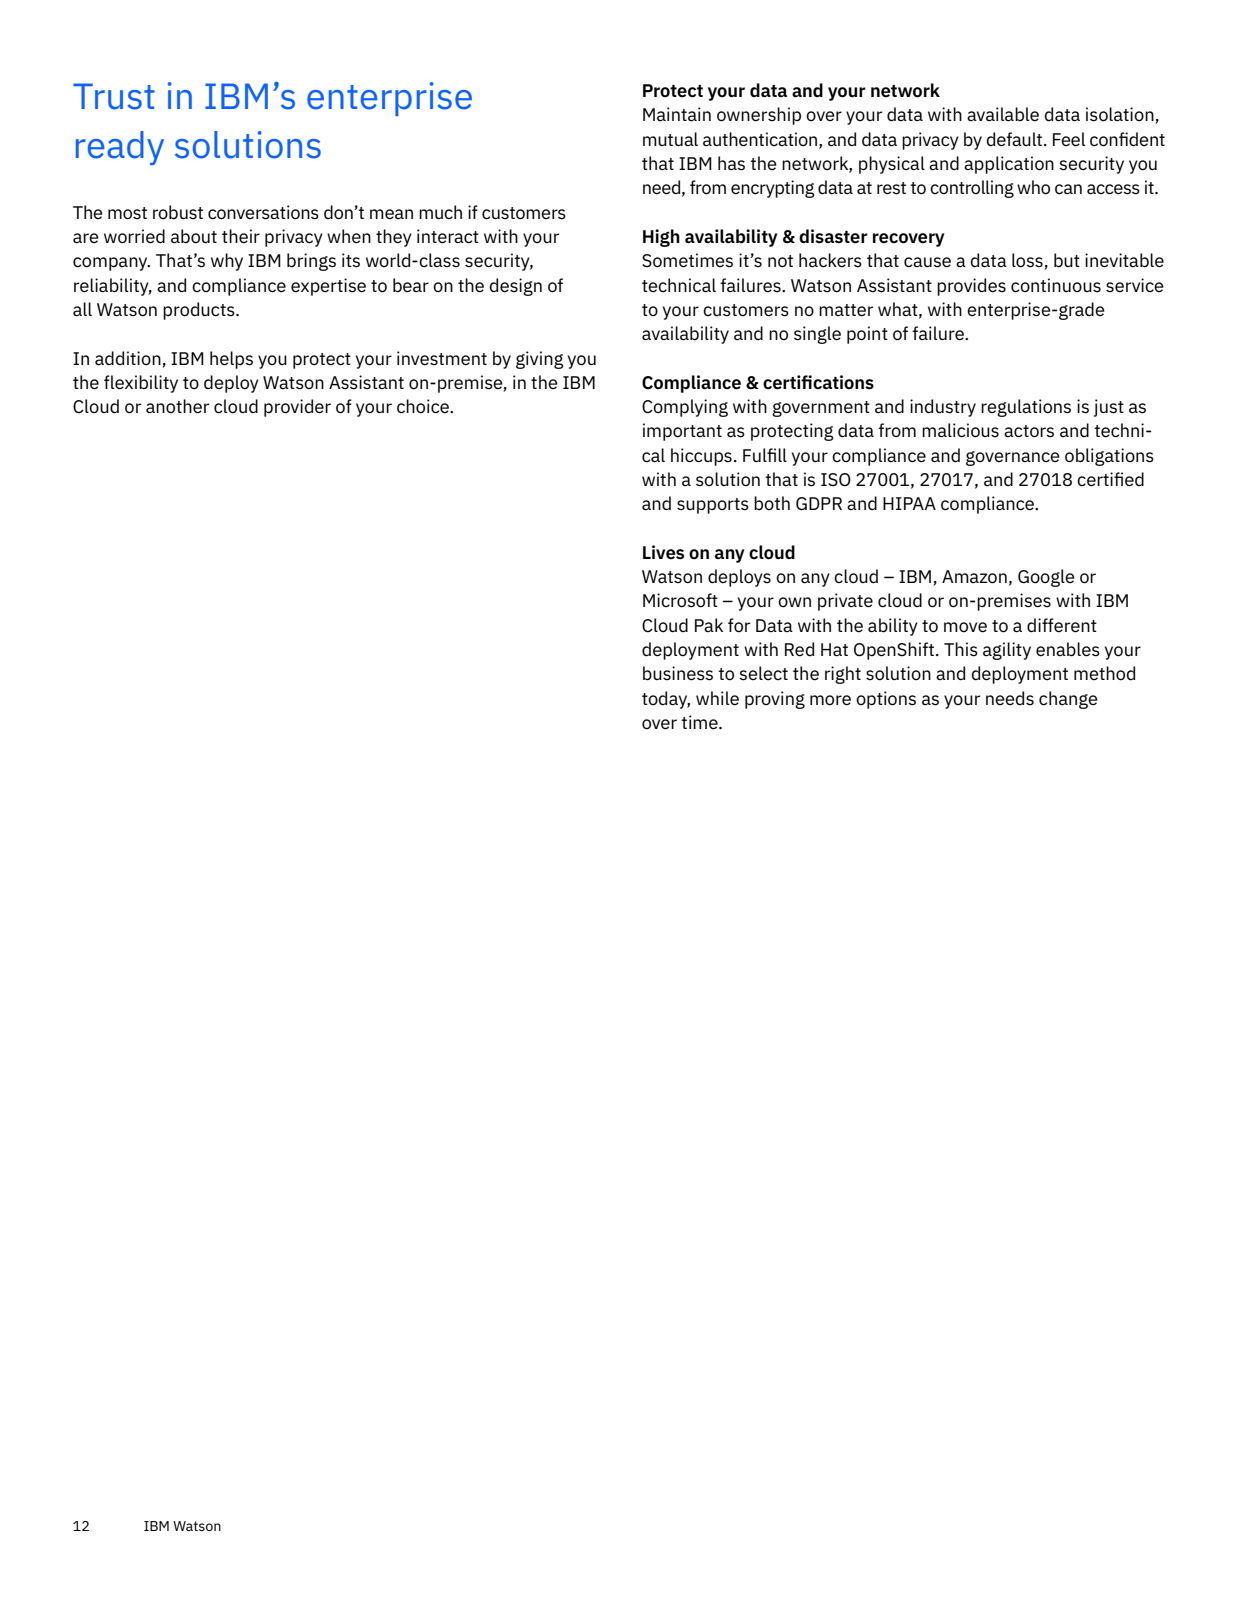 This image has height=1604, width=1239. What do you see at coordinates (1026, 408) in the image?
I see `regulations` at bounding box center [1026, 408].
